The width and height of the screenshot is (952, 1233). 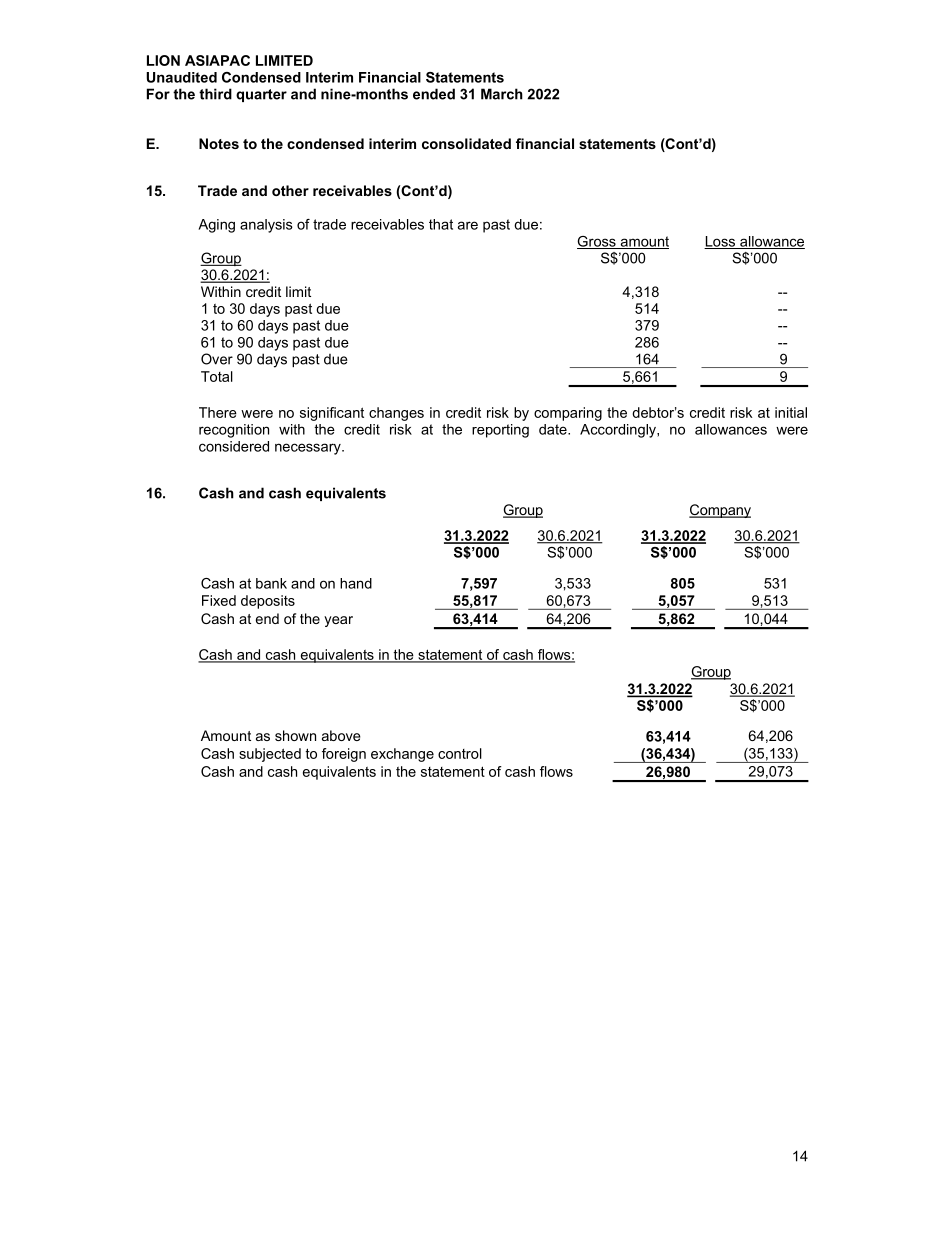 I want to click on March, so click(x=502, y=94).
